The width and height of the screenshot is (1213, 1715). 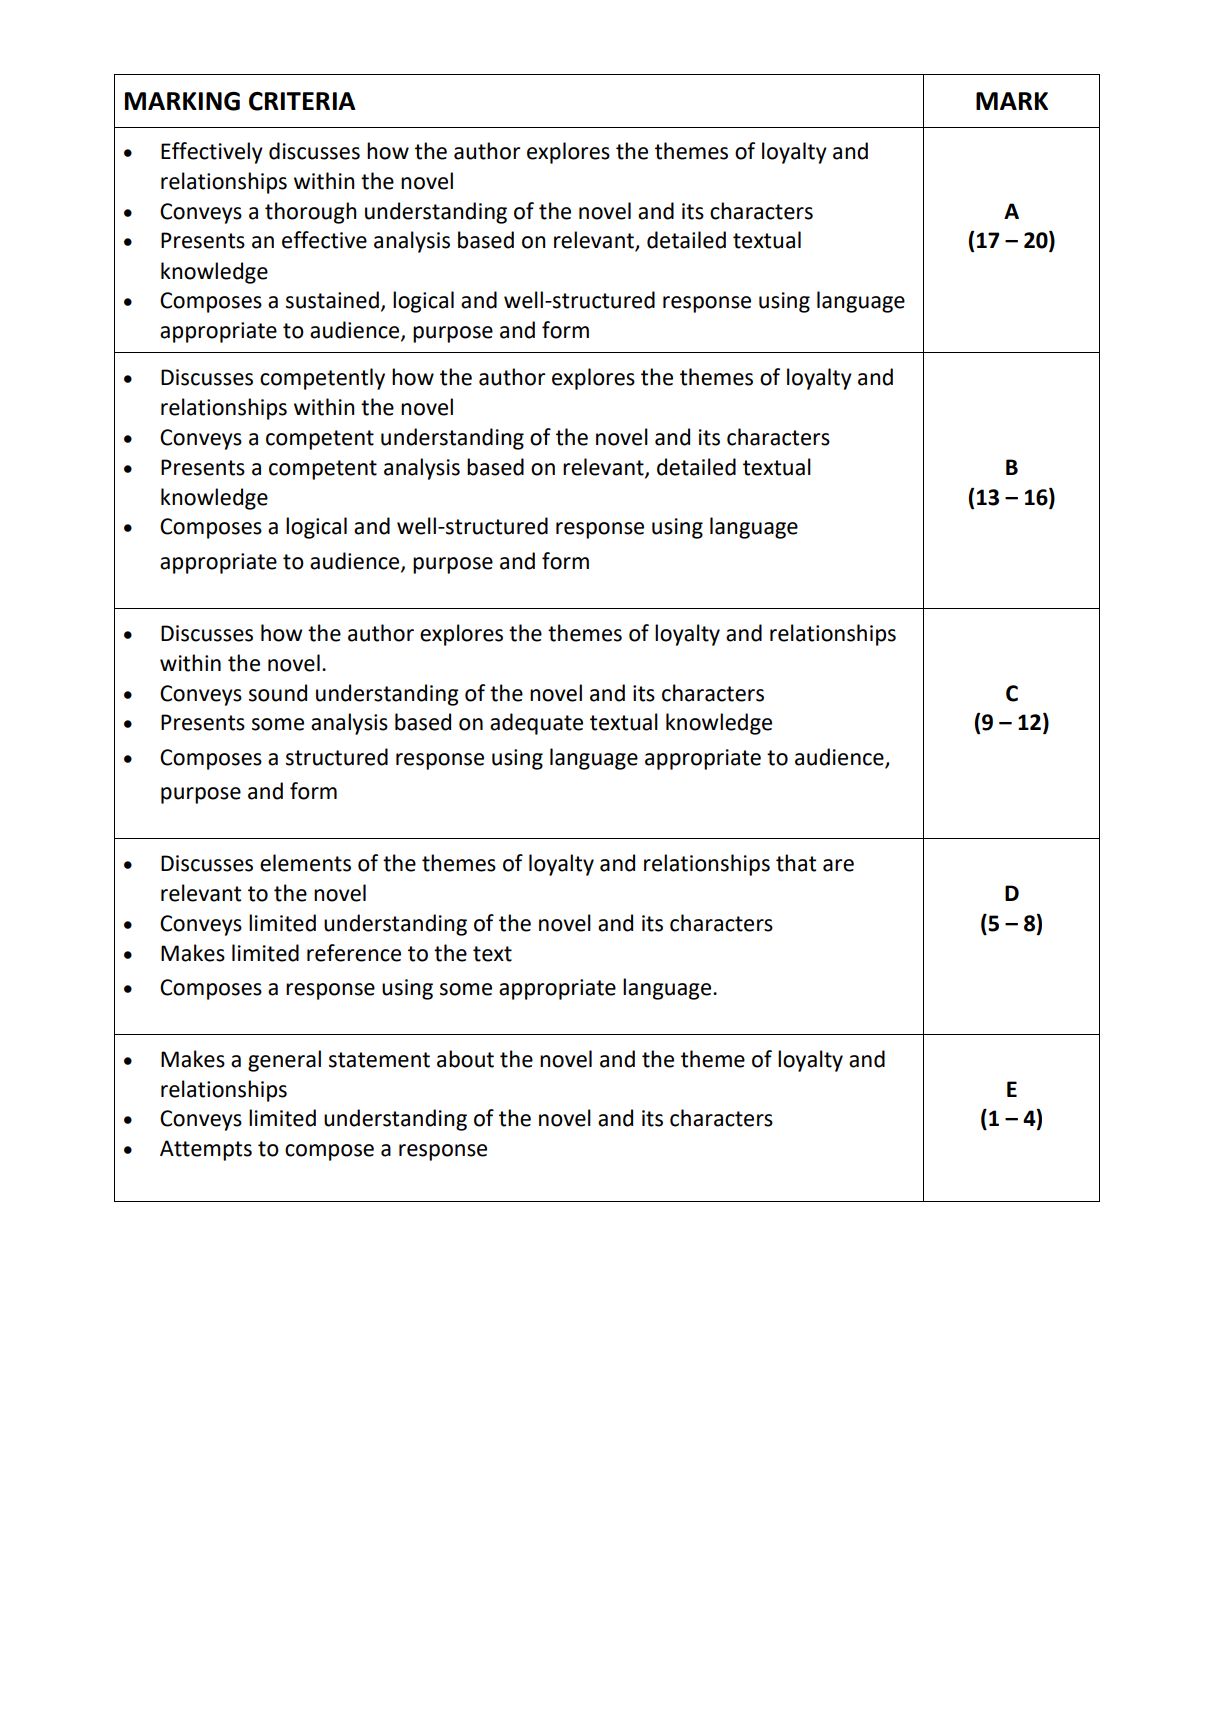 What do you see at coordinates (838, 865) in the screenshot?
I see `are` at bounding box center [838, 865].
